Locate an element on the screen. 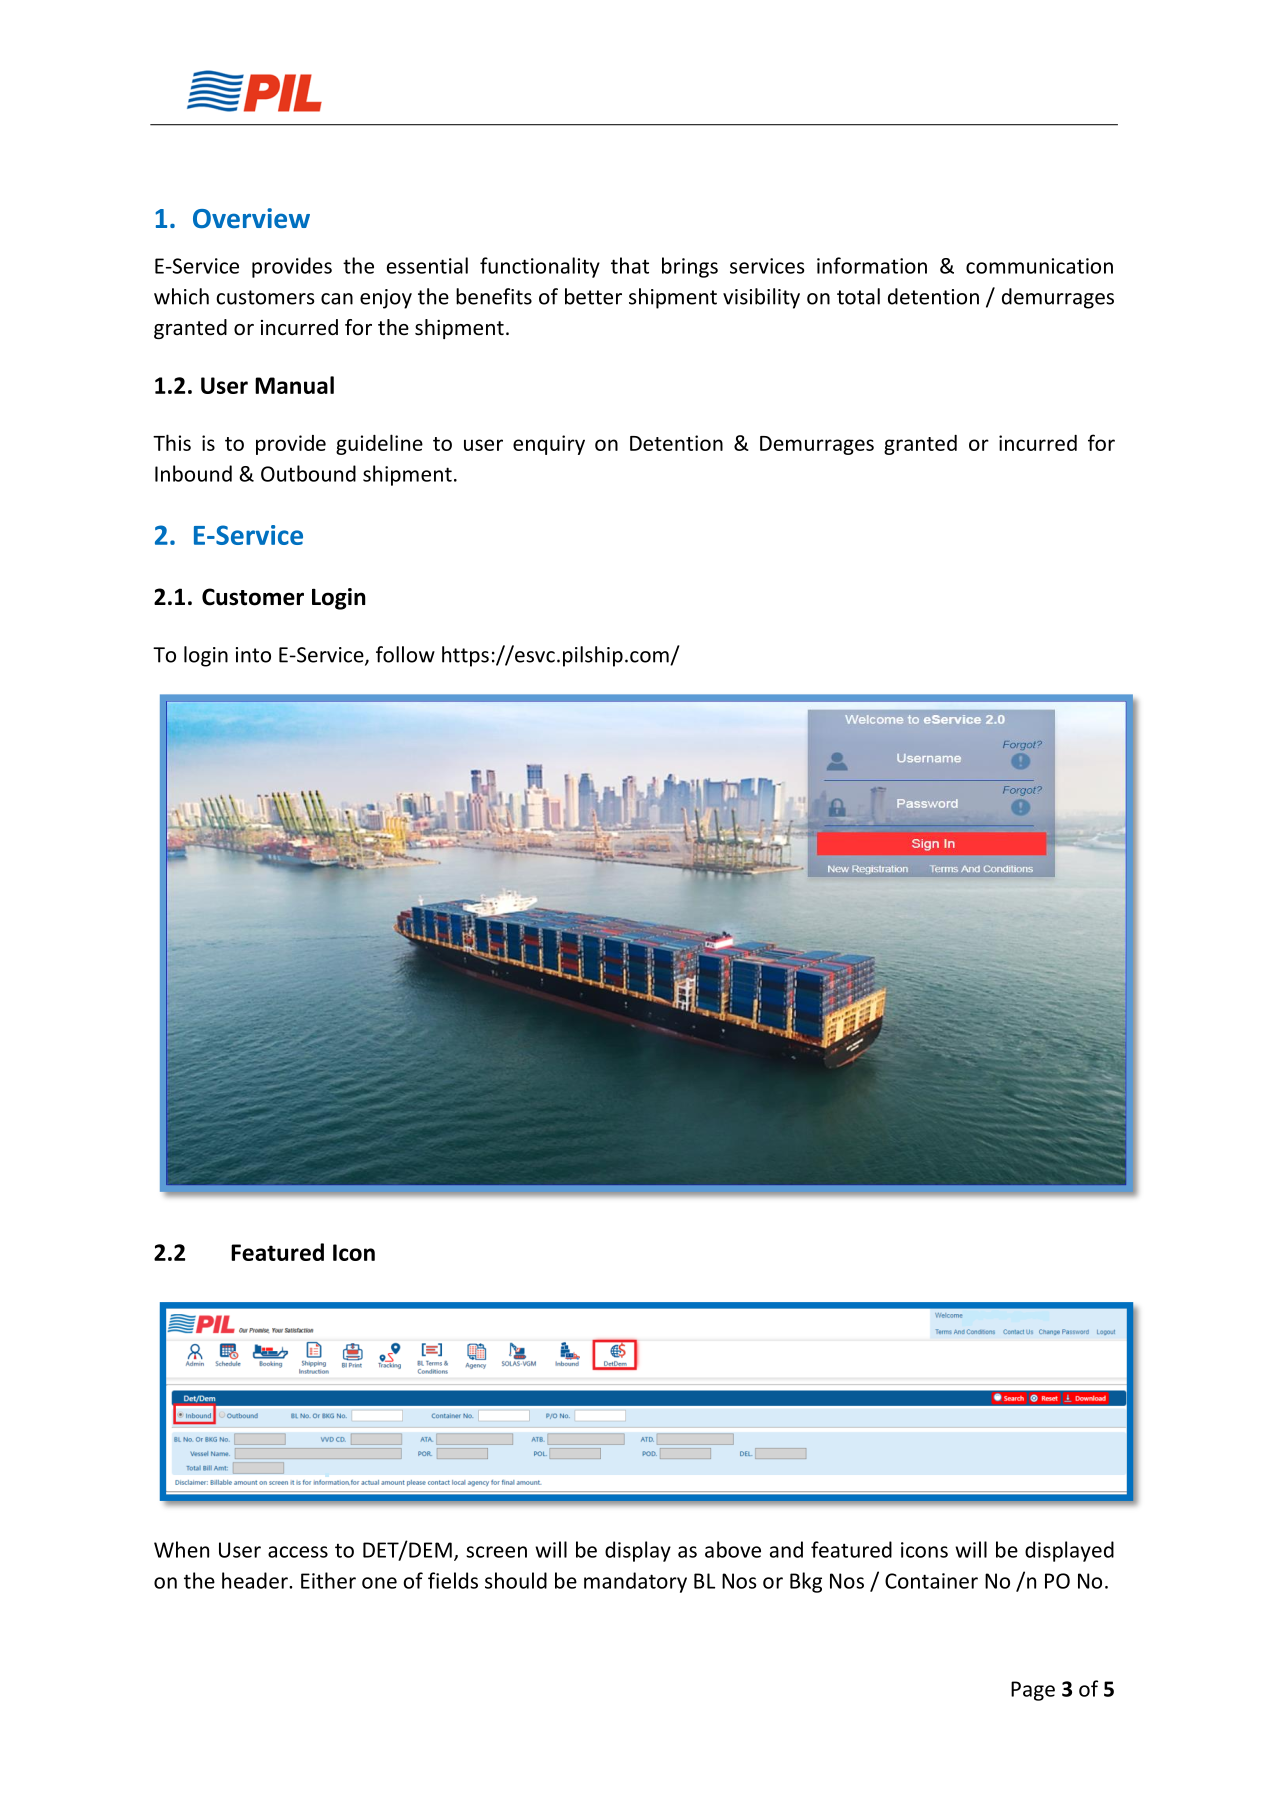  information is located at coordinates (872, 265).
